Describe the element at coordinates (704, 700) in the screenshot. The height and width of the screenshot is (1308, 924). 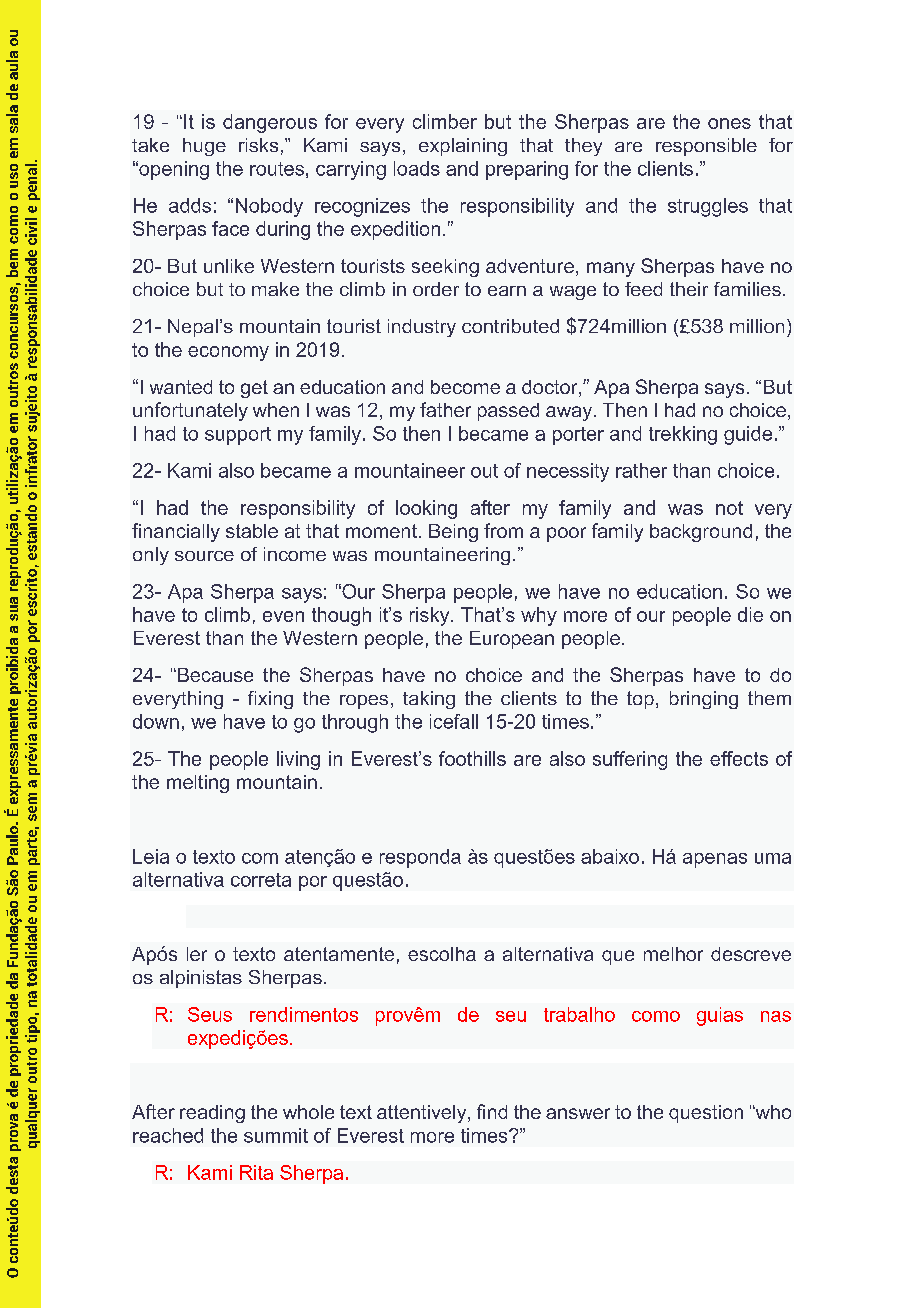
I see `bringing` at that location.
